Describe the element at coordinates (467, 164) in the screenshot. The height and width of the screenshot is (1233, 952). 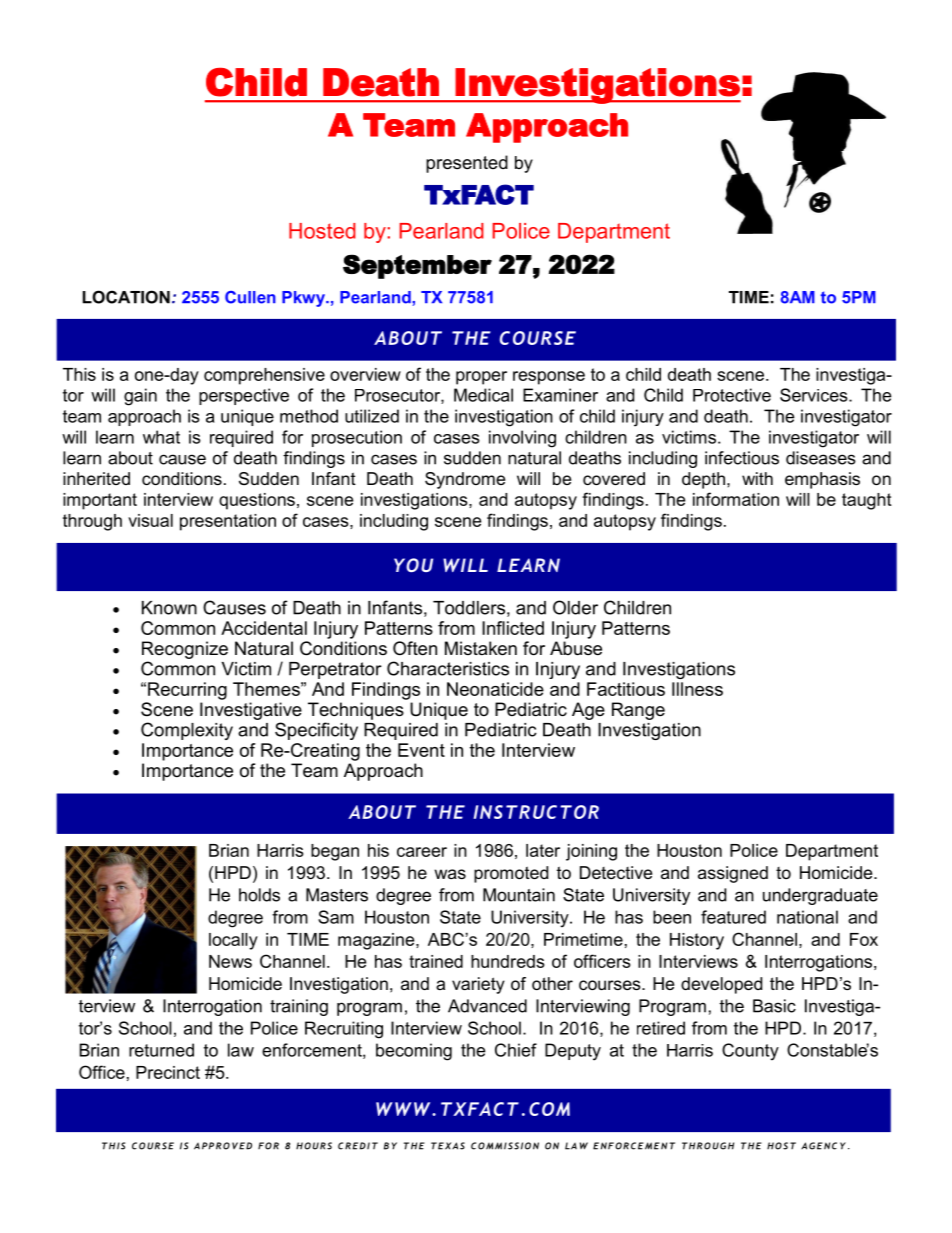
I see `presented` at that location.
